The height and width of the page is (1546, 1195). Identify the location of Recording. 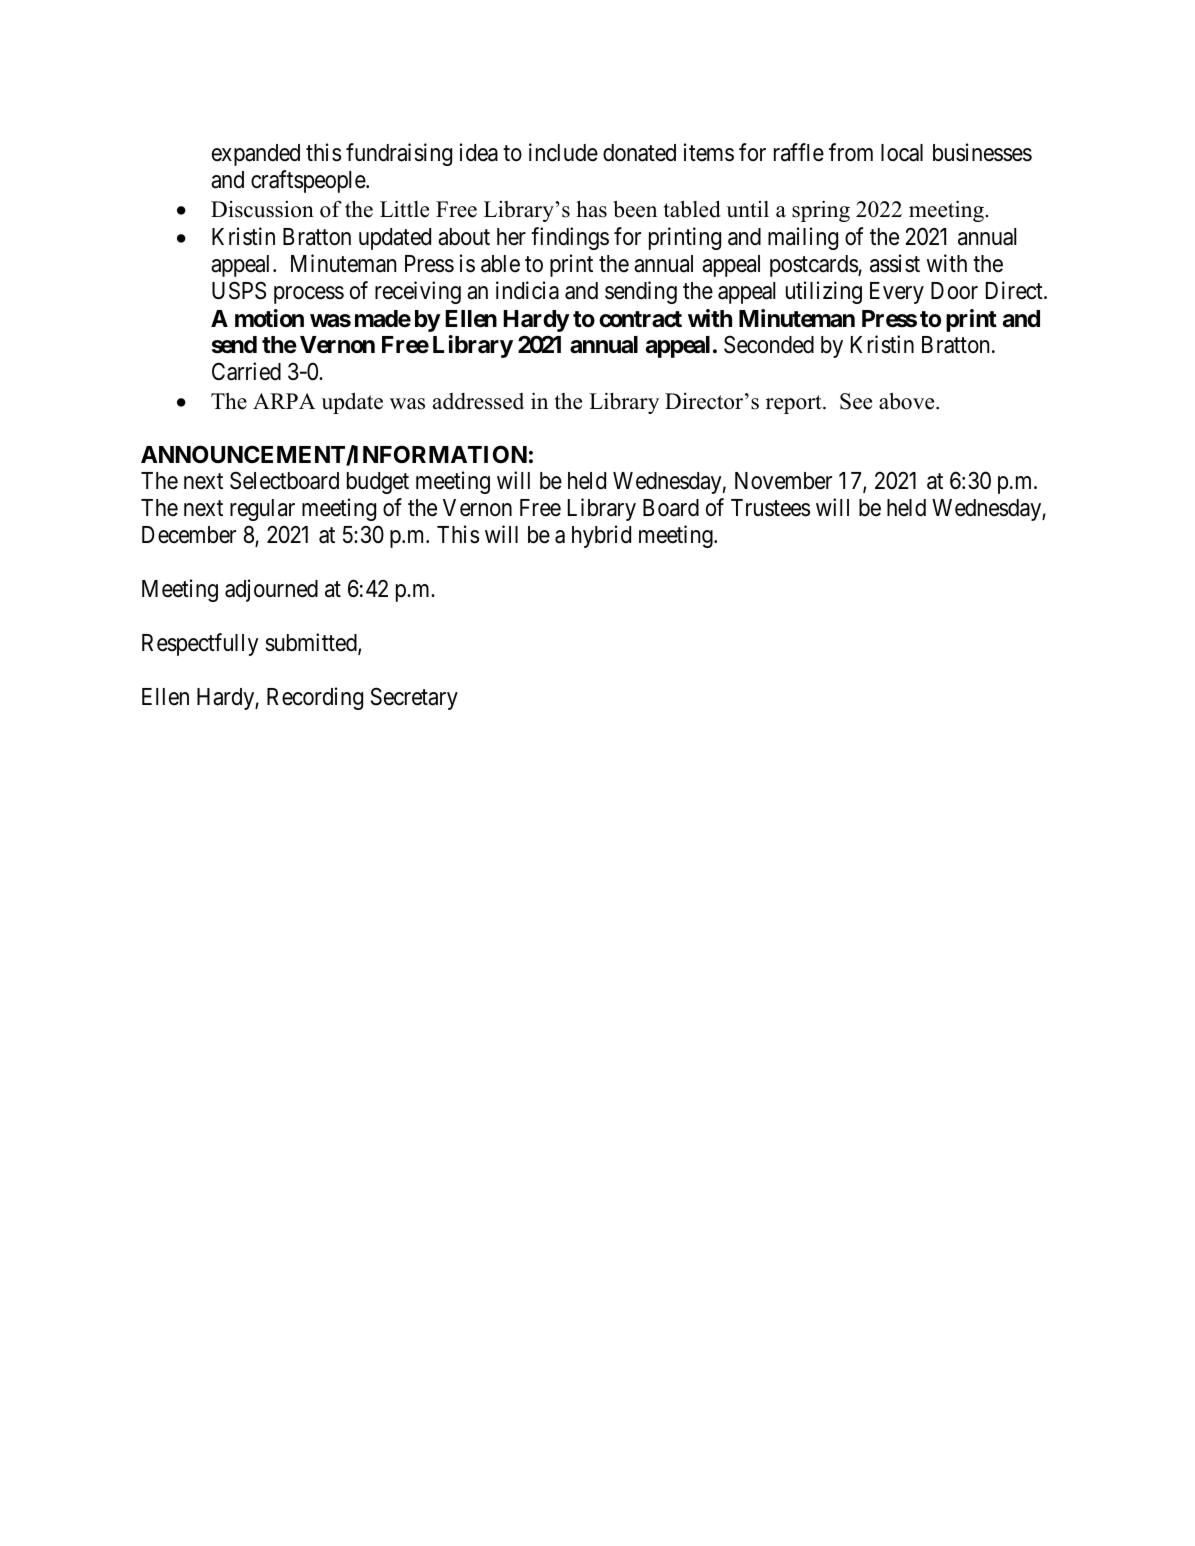
(315, 698).
